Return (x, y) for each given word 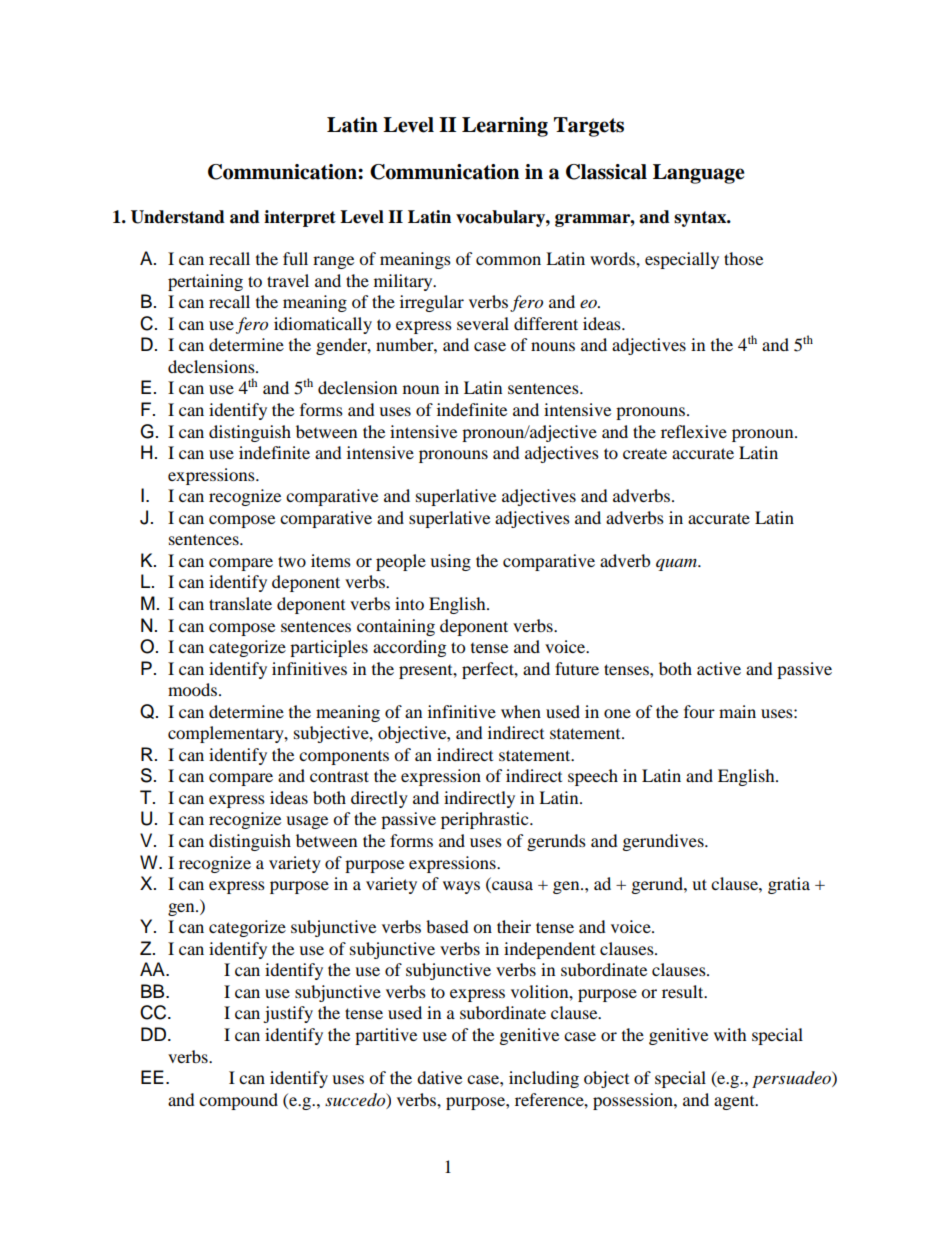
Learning (505, 127)
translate (240, 603)
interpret (300, 218)
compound (238, 1101)
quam (677, 564)
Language (699, 174)
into (409, 603)
